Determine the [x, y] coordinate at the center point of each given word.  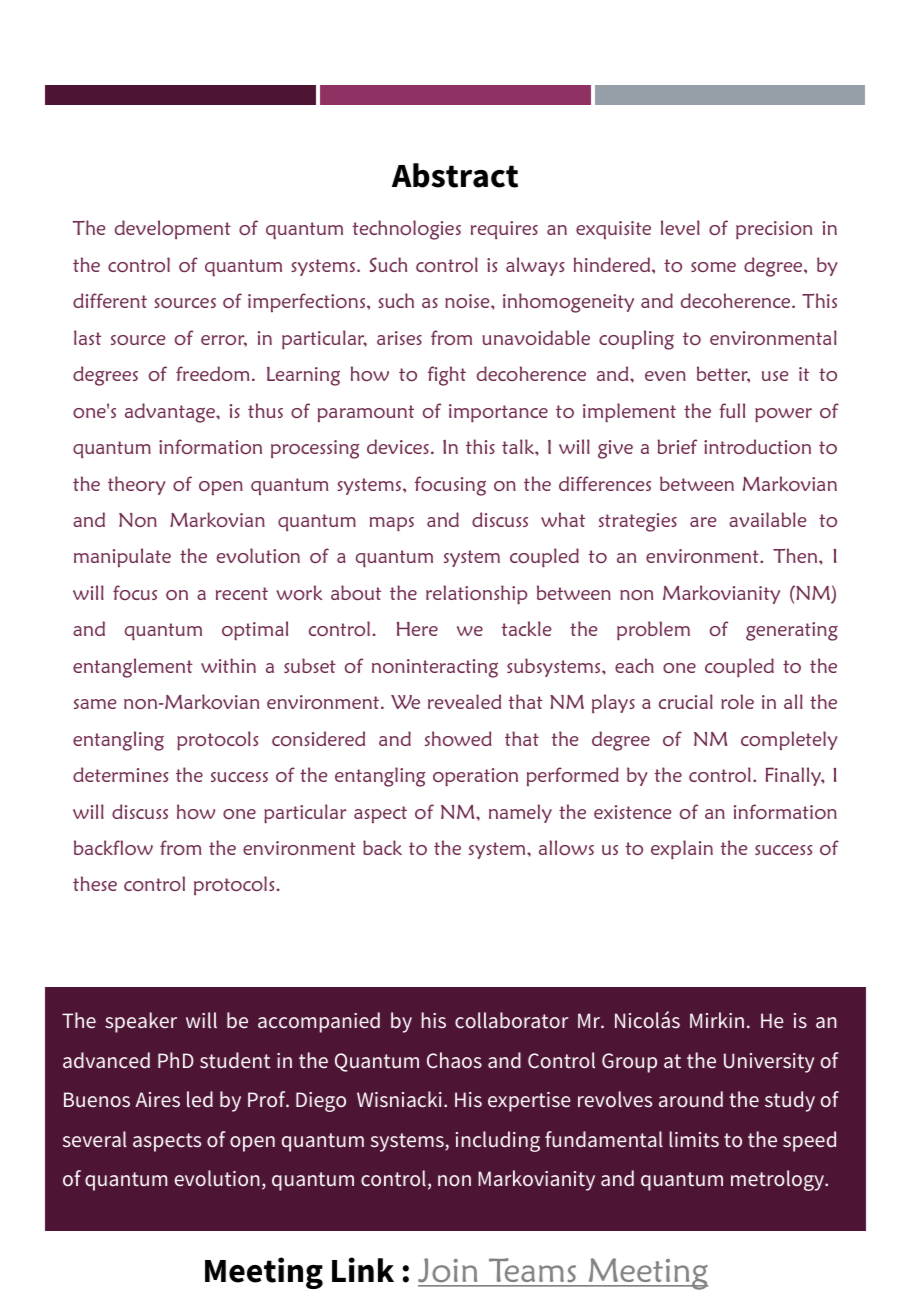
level [680, 227]
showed [458, 738]
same [95, 704]
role [737, 701]
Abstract [455, 175]
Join [449, 1272]
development [173, 229]
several [95, 1139]
